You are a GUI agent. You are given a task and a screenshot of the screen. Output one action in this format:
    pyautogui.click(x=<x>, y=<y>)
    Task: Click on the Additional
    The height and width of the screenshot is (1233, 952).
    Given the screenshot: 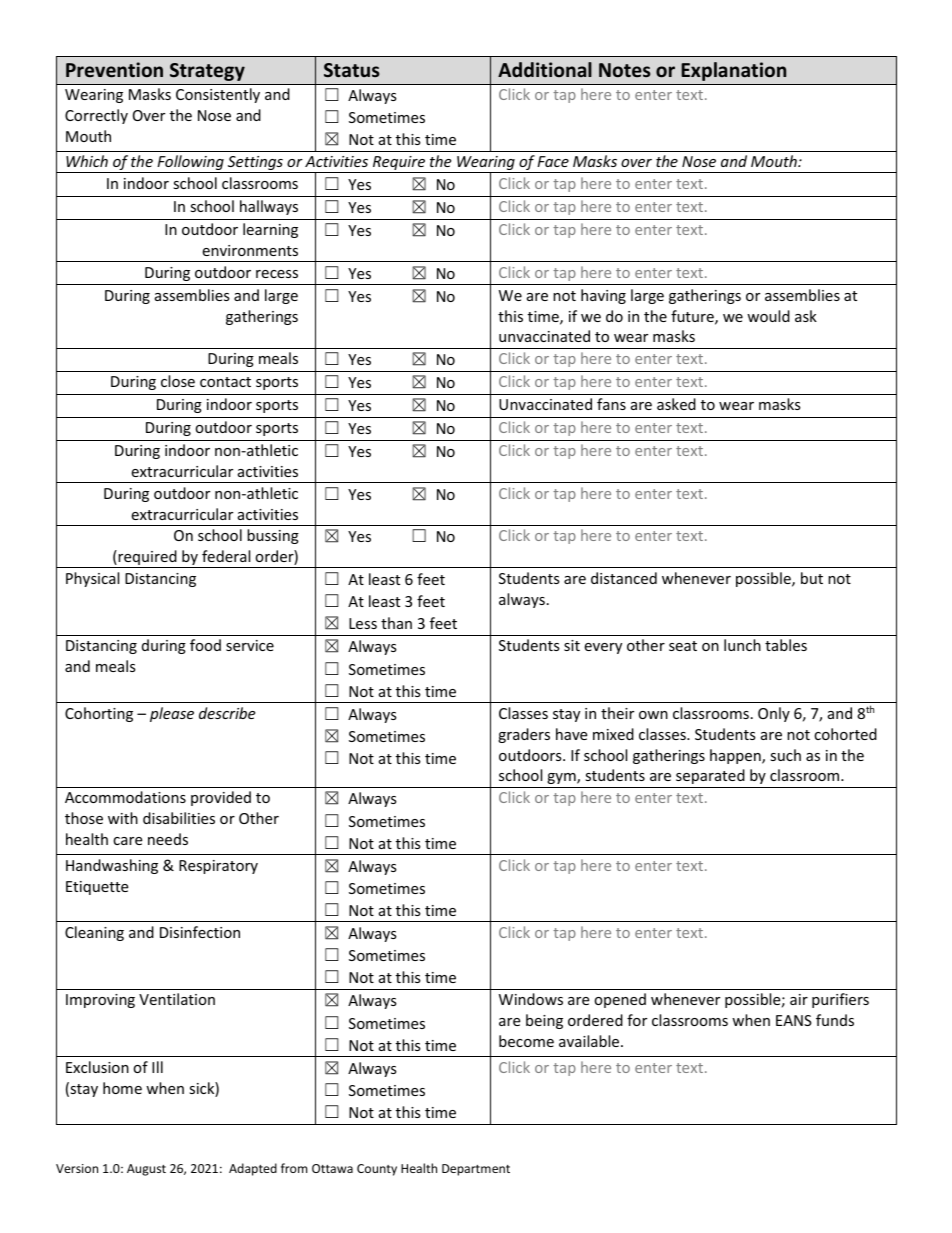 What is the action you would take?
    pyautogui.click(x=545, y=69)
